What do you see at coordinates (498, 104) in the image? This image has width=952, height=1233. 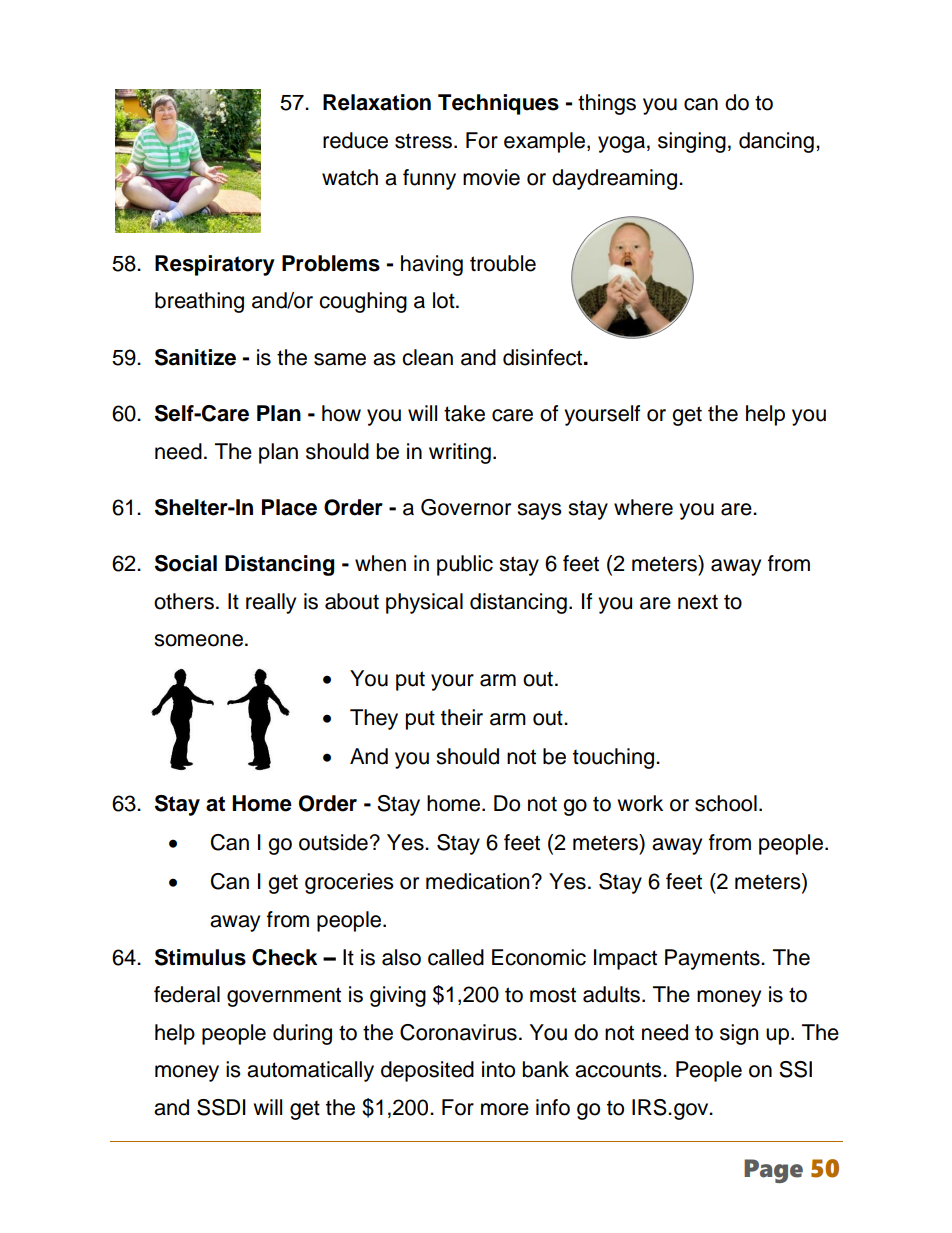 I see `Techniques` at bounding box center [498, 104].
